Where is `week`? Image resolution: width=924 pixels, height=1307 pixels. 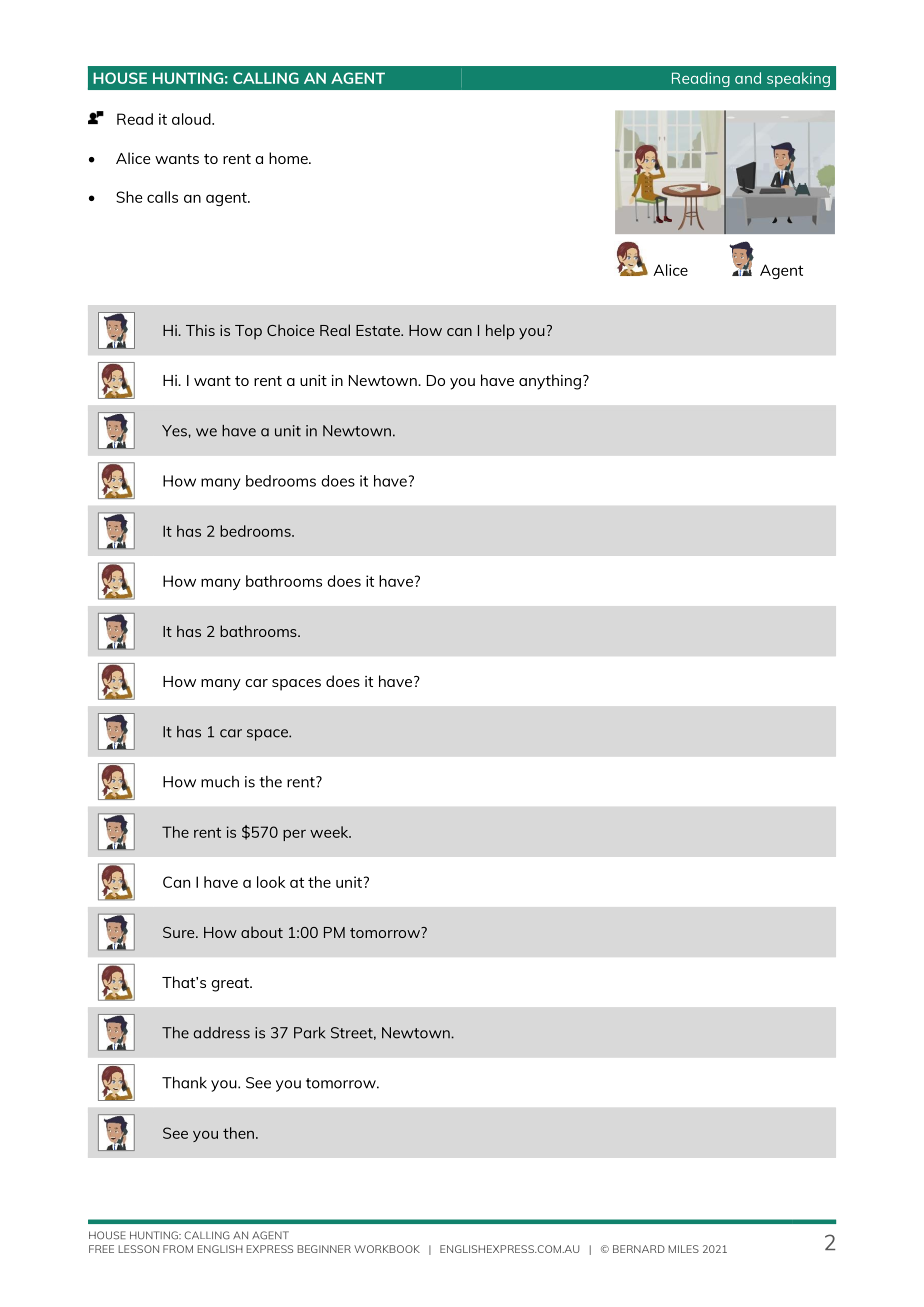 week is located at coordinates (330, 832).
